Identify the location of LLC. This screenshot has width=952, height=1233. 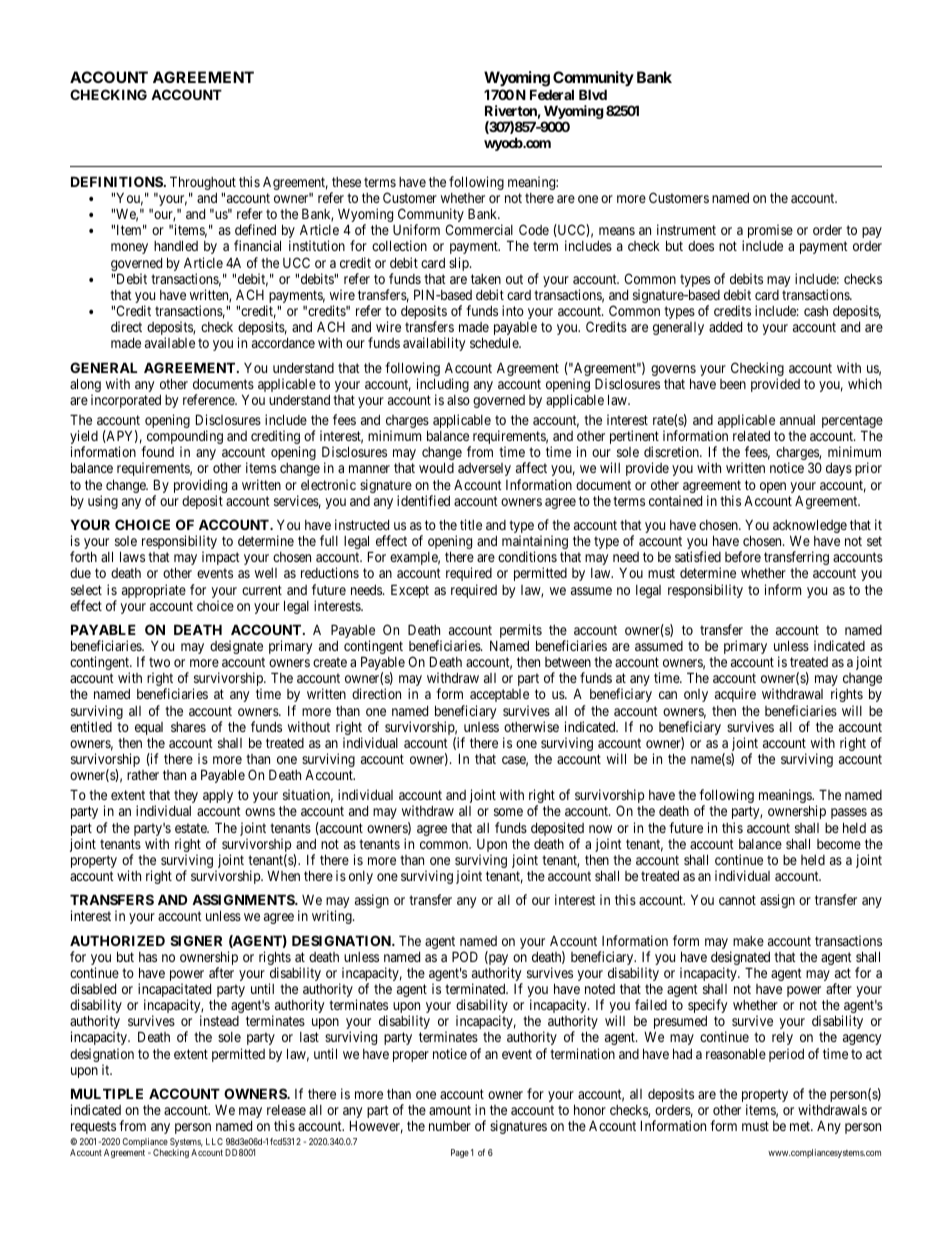
(214, 1141).
